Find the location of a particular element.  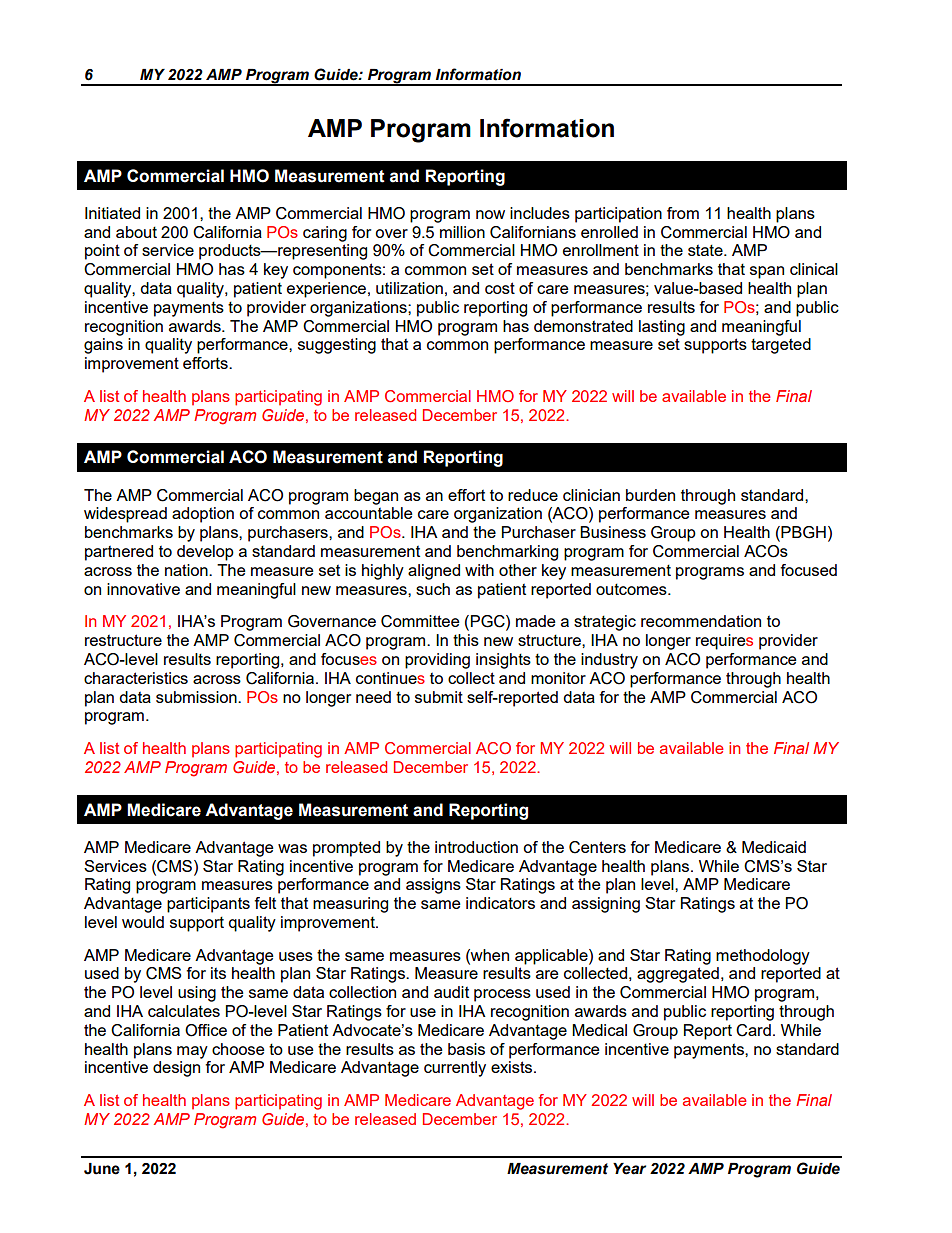

requires is located at coordinates (724, 642).
